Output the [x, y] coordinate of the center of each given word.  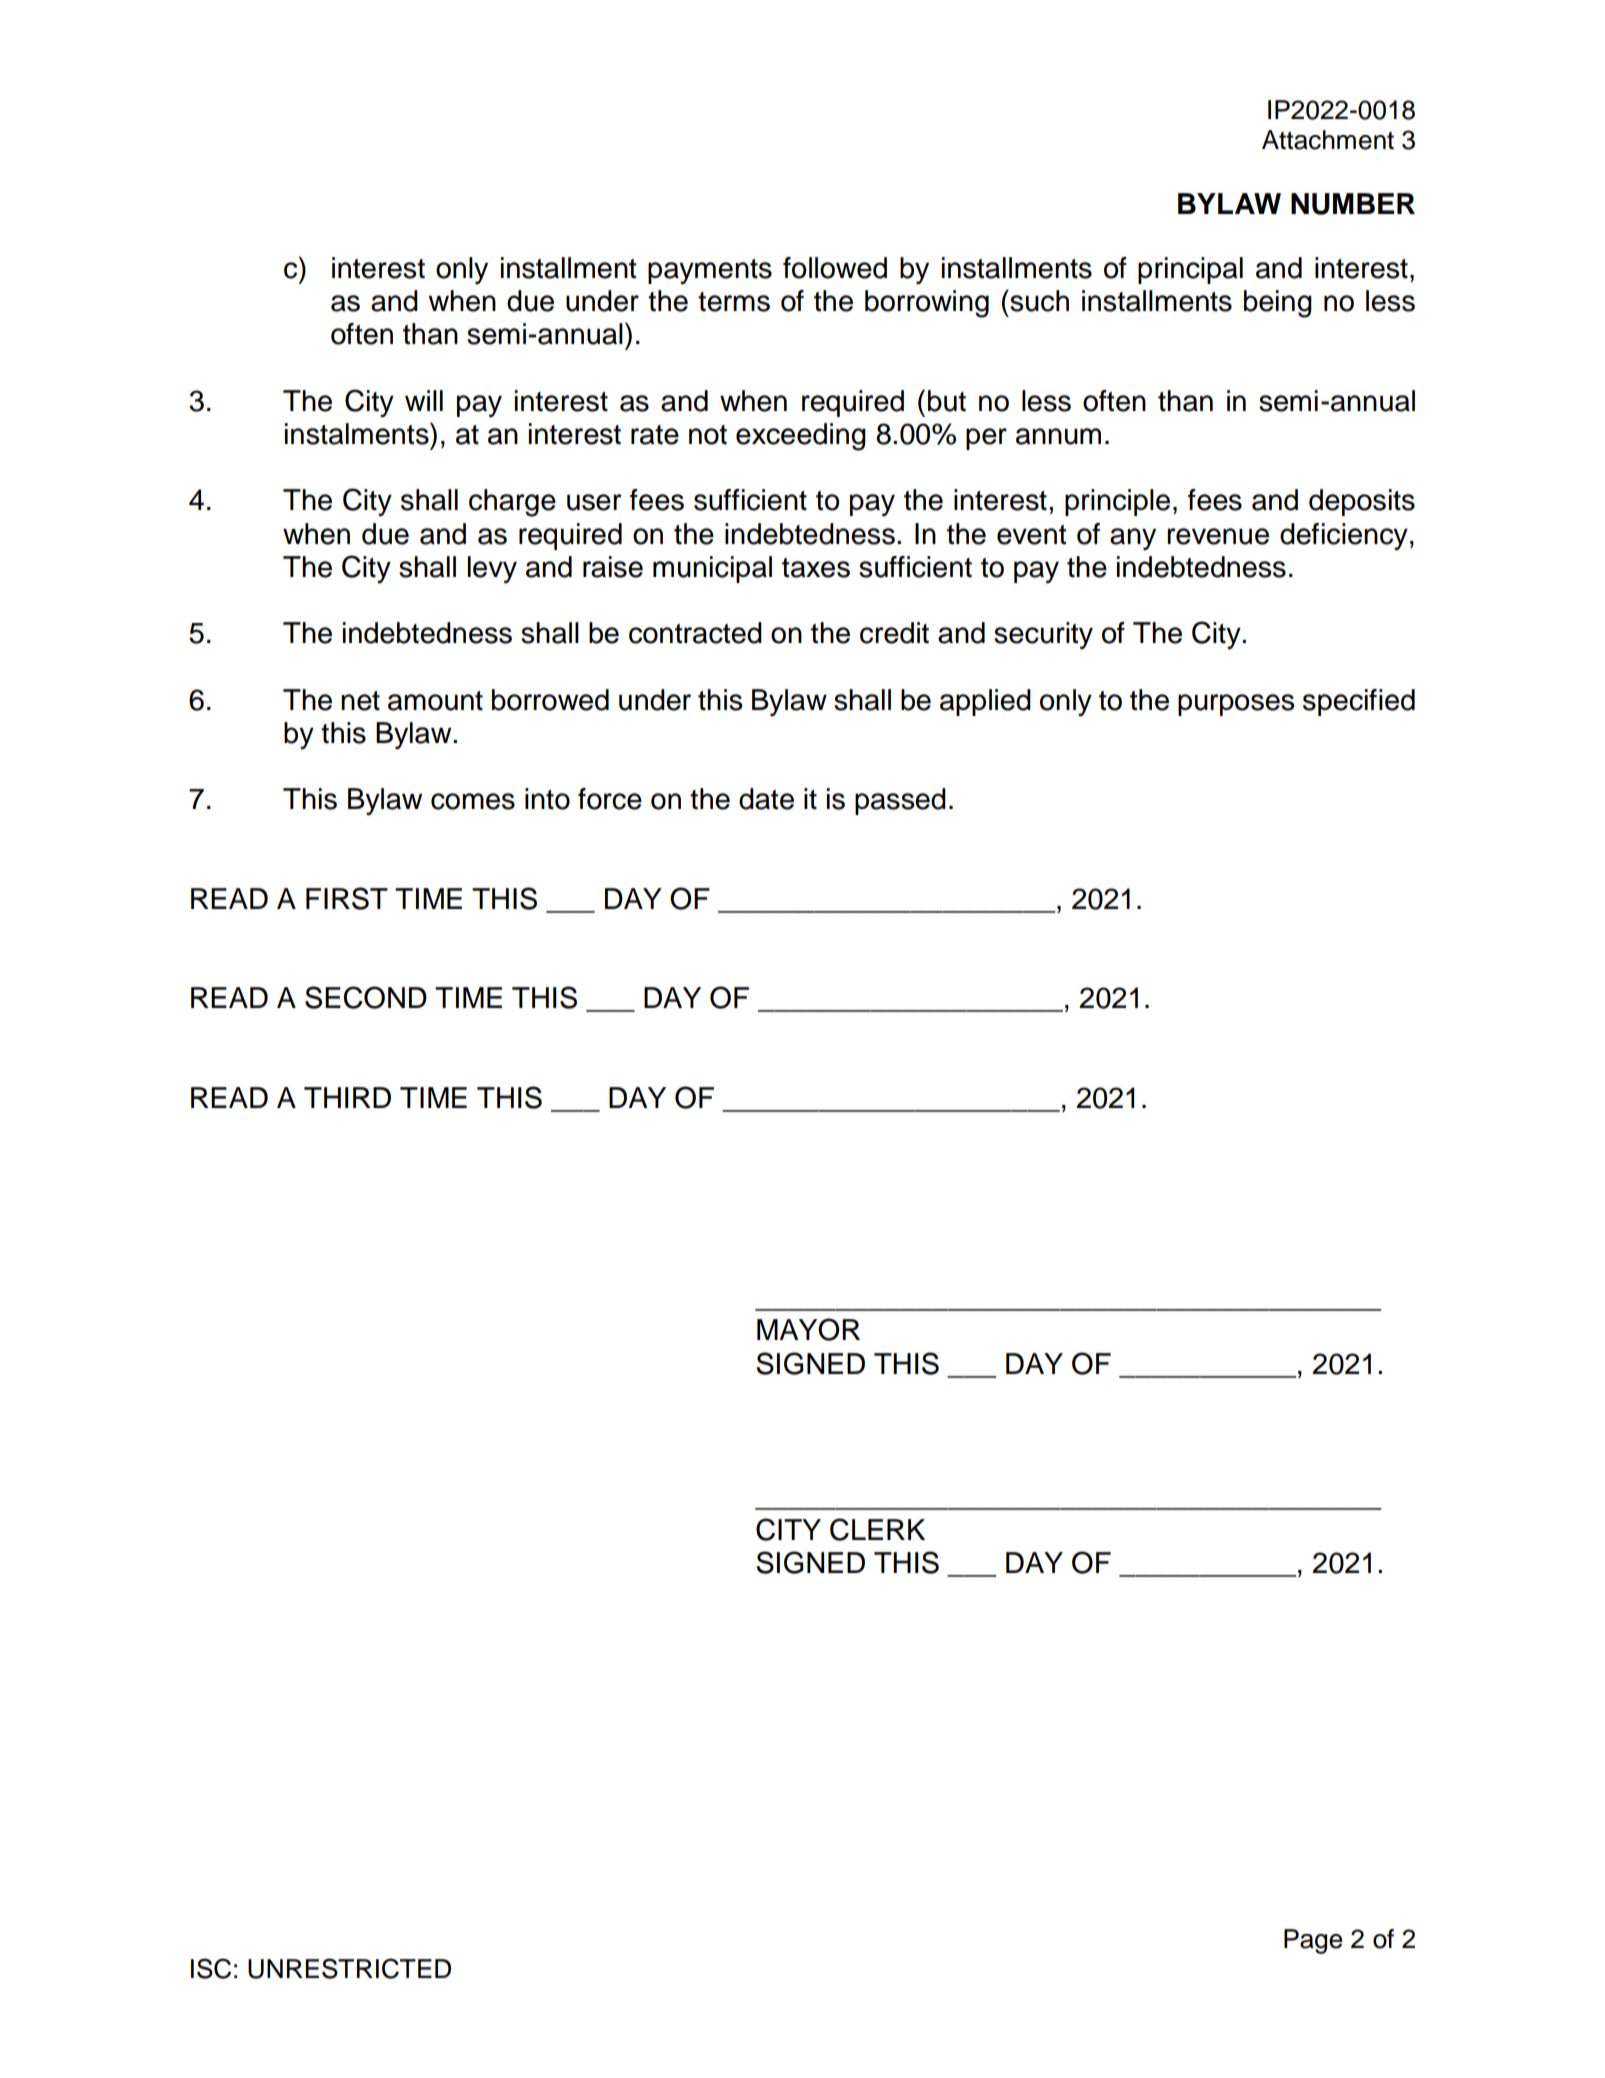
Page [1313, 1941]
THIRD [347, 1097]
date [766, 799]
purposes [1236, 705]
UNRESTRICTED [349, 1968]
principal [1190, 270]
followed [835, 268]
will [424, 400]
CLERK [877, 1529]
